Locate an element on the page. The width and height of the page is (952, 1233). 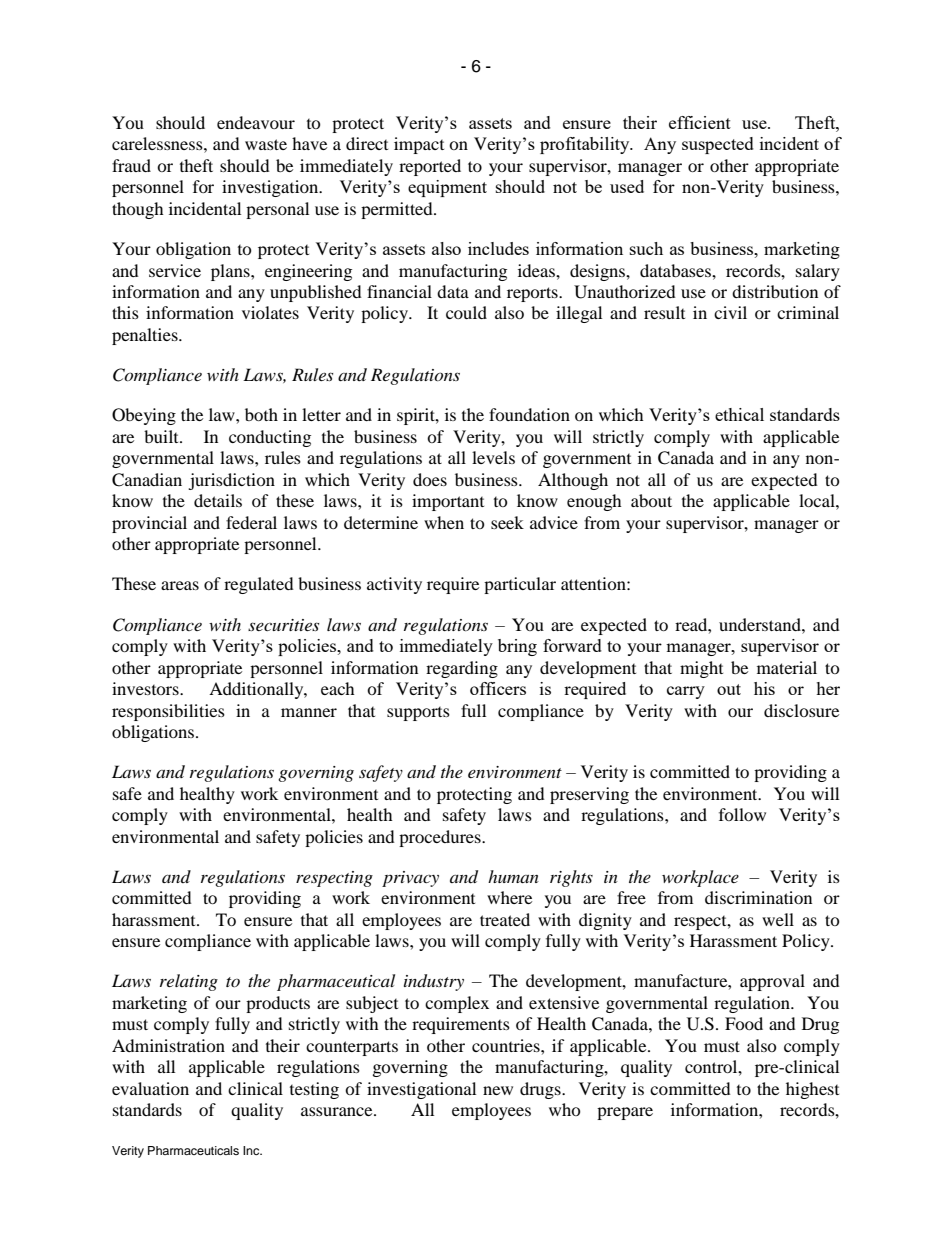
ethical is located at coordinates (739, 414).
